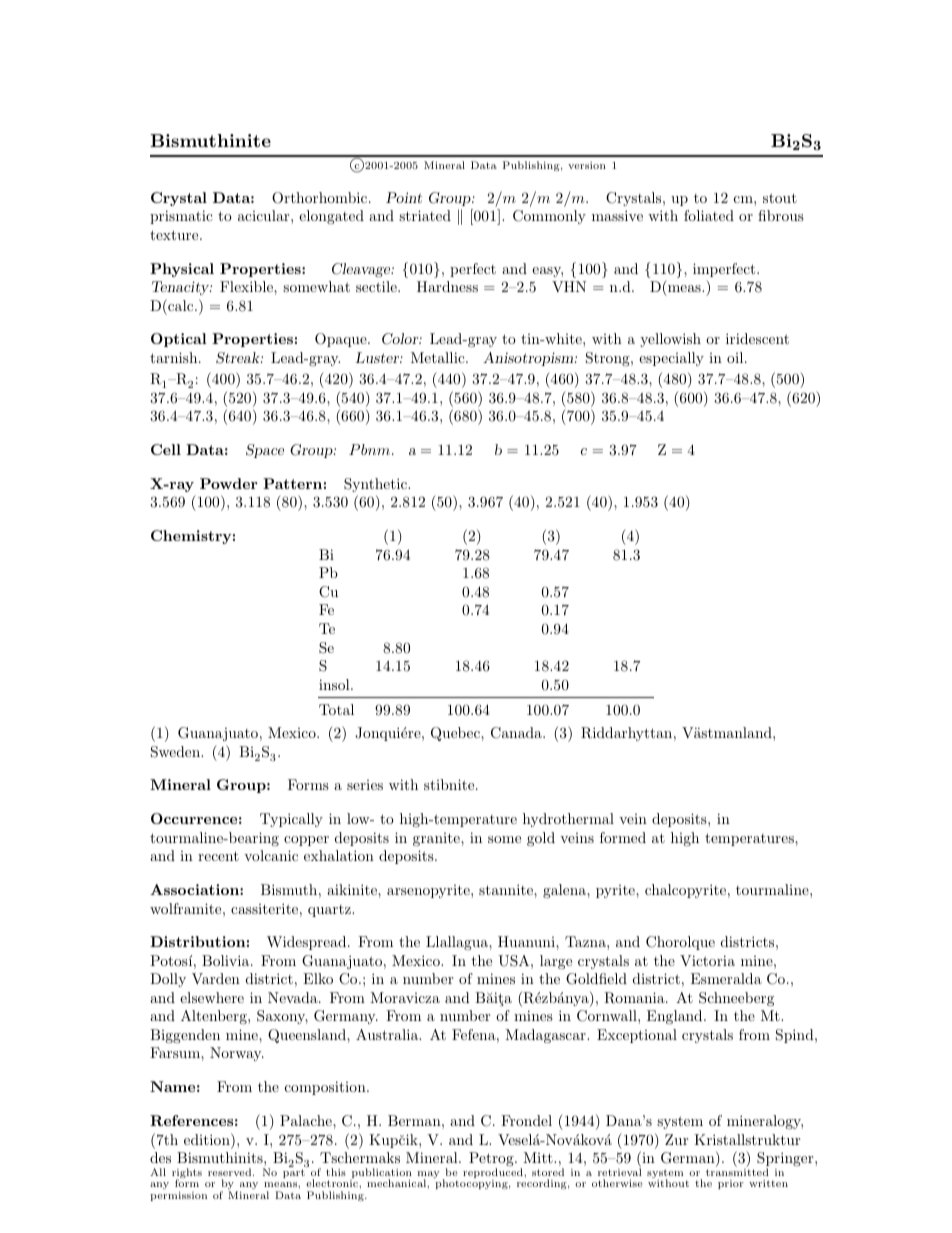 The width and height of the document is (952, 1233). Describe the element at coordinates (439, 357) in the document. I see `Metallic` at that location.
